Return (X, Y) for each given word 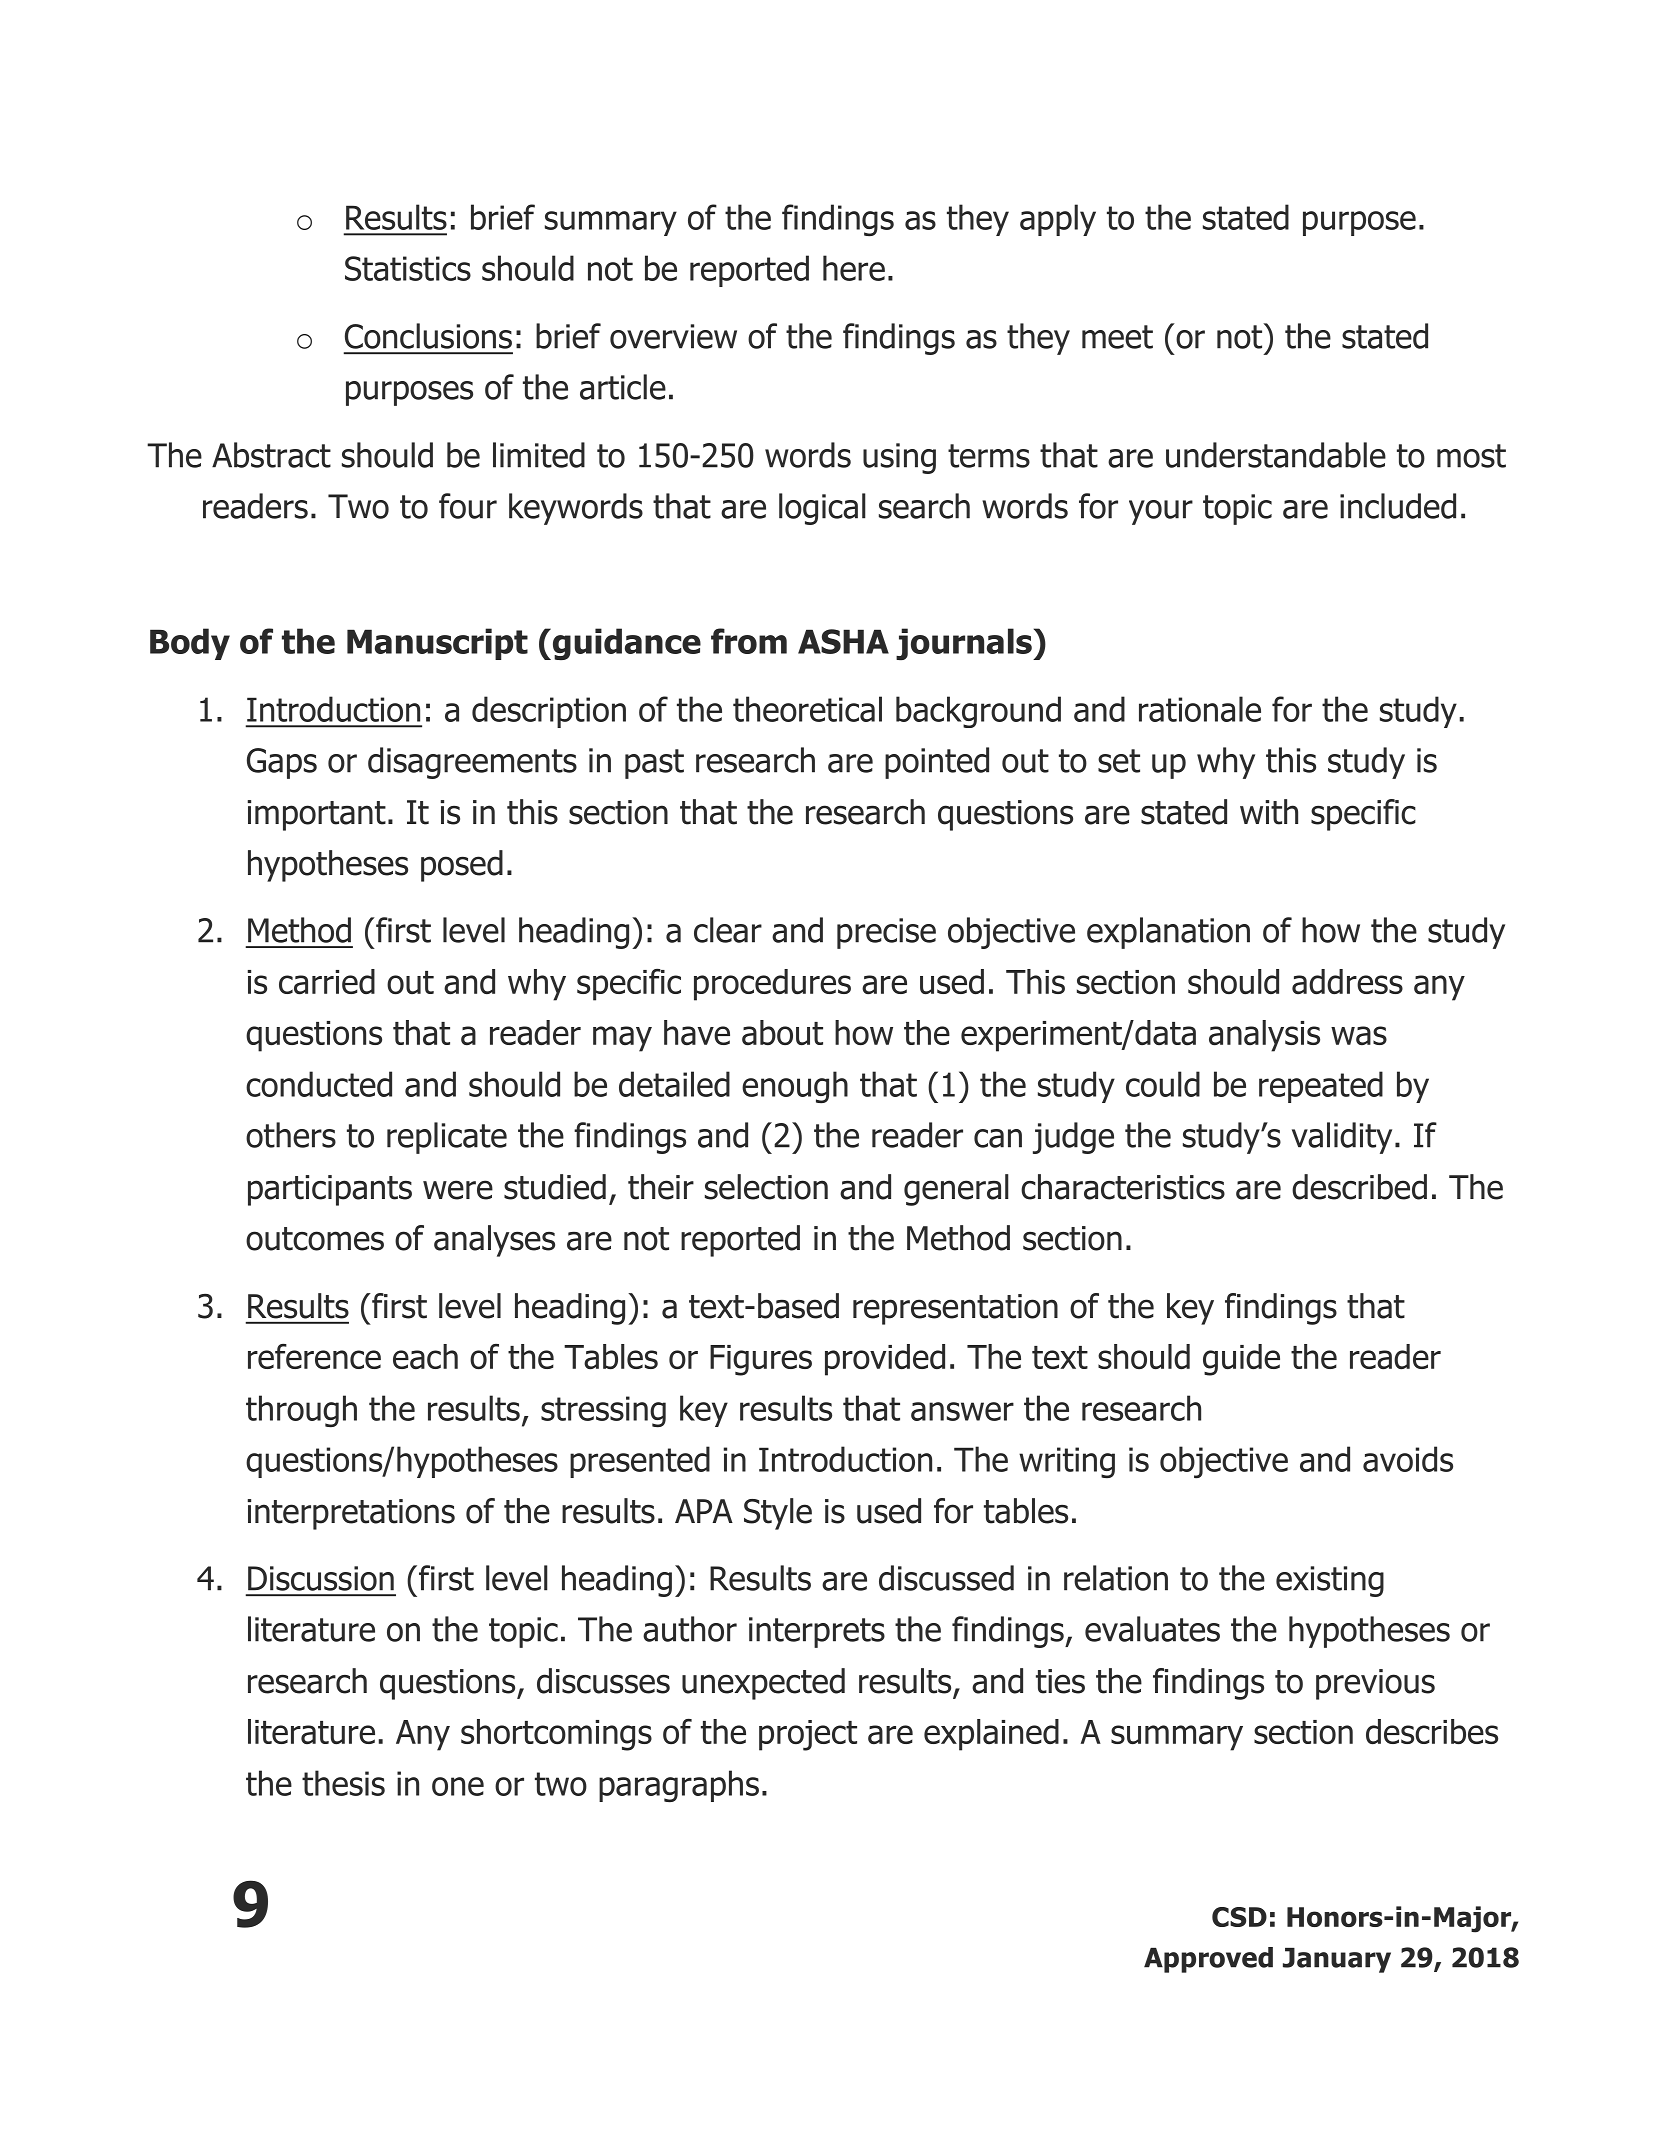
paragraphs (679, 1786)
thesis (343, 1783)
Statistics (408, 268)
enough (795, 1087)
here (854, 268)
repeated (1321, 1087)
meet (1117, 337)
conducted (319, 1084)
